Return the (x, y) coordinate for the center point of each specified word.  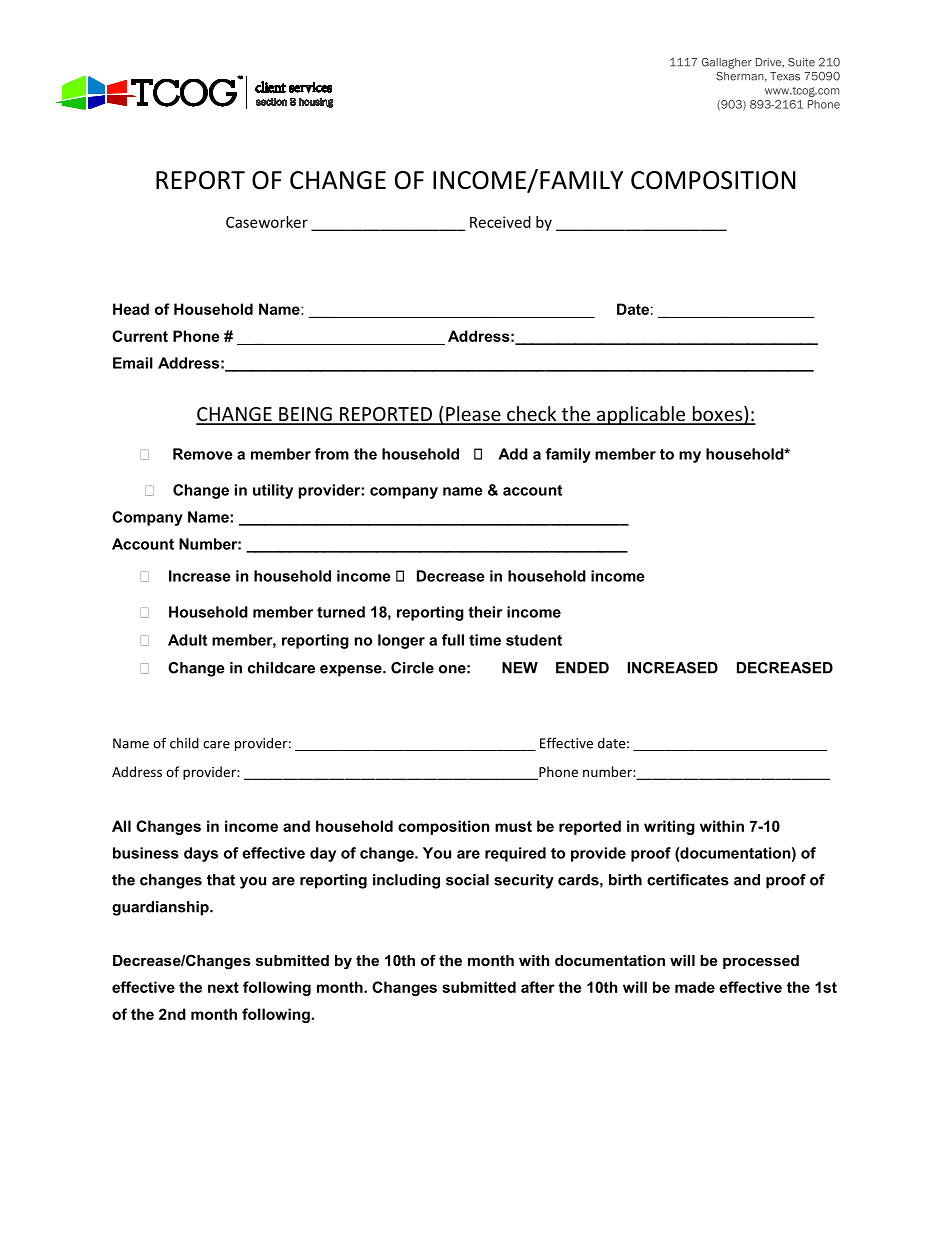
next (223, 987)
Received (500, 222)
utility (273, 491)
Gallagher (727, 63)
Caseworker (267, 222)
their (485, 612)
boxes (717, 415)
